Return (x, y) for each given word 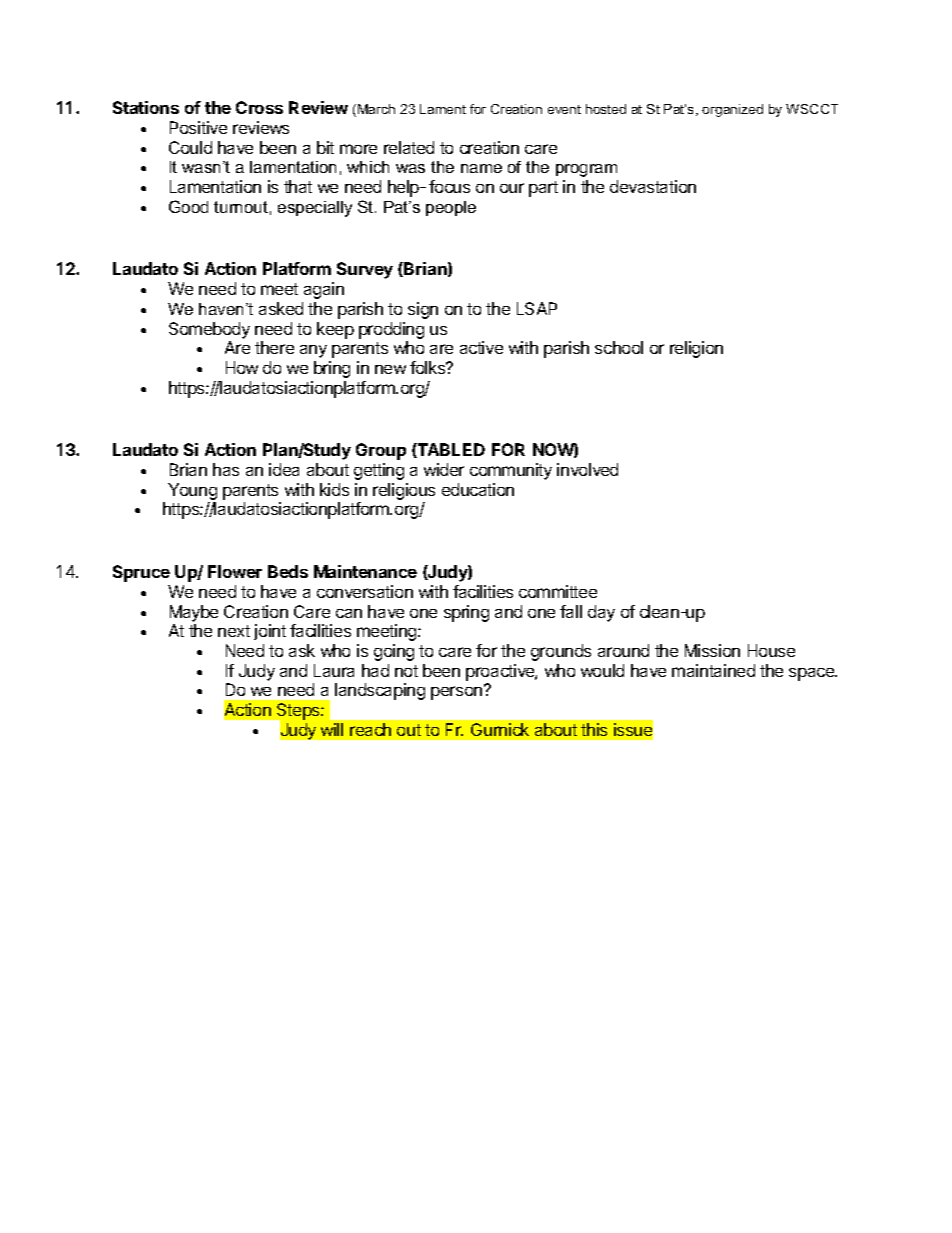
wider (444, 469)
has (226, 469)
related (409, 147)
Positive (198, 127)
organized (732, 110)
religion (696, 349)
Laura (334, 670)
